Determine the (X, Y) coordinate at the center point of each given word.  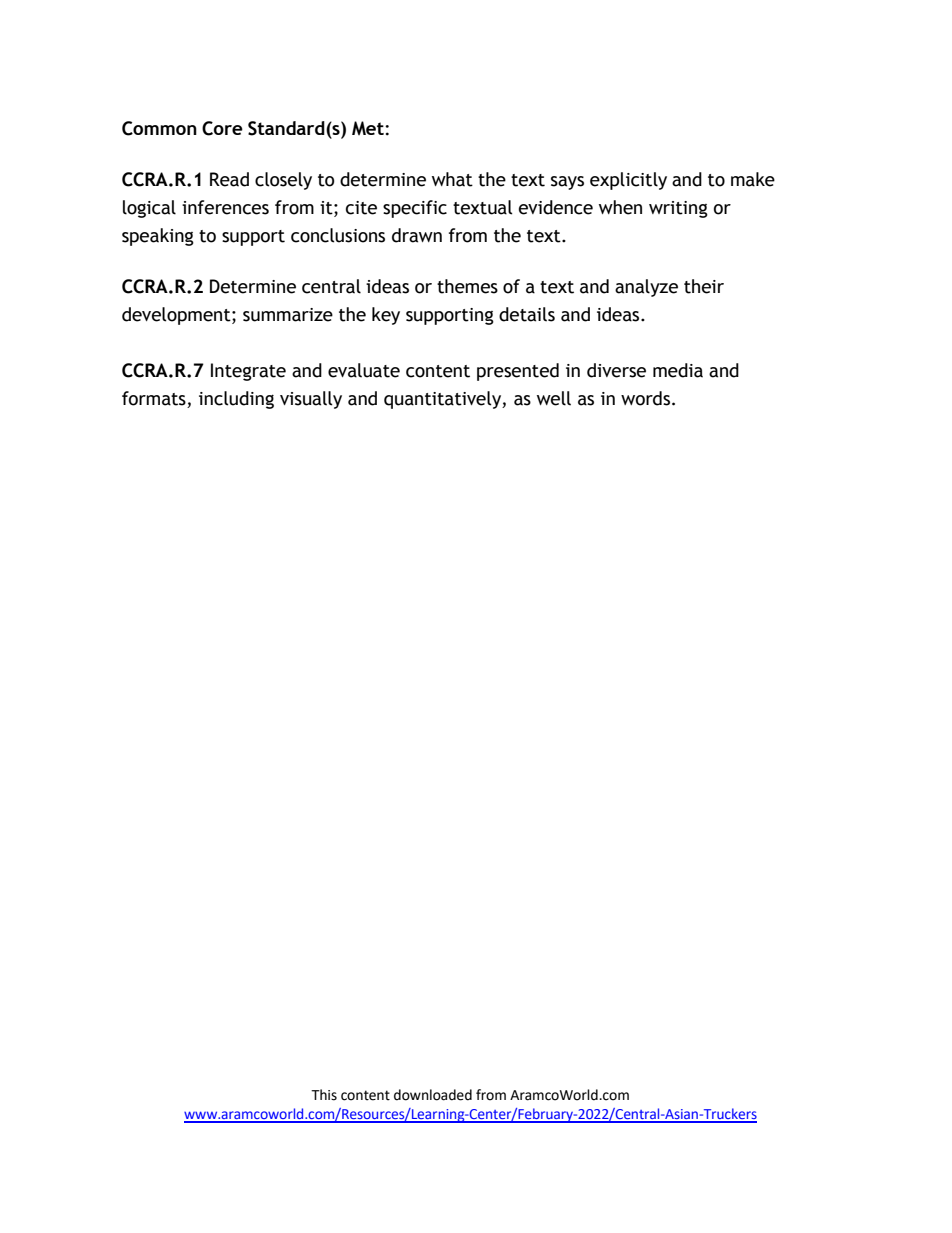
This (324, 1095)
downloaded (433, 1095)
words (645, 398)
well (554, 398)
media (678, 370)
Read (229, 179)
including (236, 400)
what (452, 179)
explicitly (628, 181)
